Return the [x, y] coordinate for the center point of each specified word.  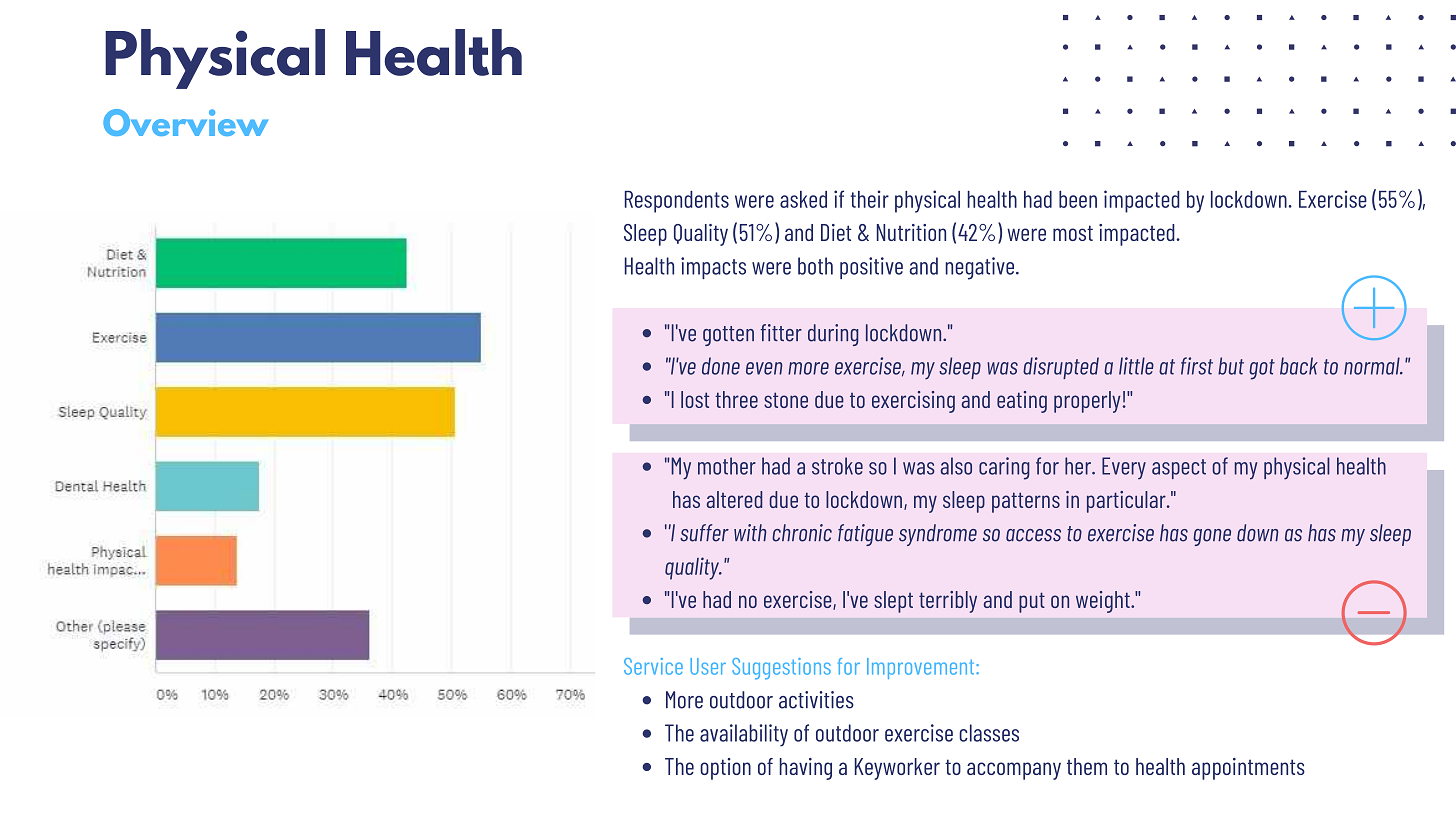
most [1073, 233]
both [815, 266]
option [725, 769]
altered [735, 499]
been [1078, 199]
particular [1127, 502]
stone [786, 400]
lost [695, 399]
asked [803, 199]
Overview [185, 122]
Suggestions [781, 669]
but [1231, 366]
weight [1104, 602]
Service [653, 666]
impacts [713, 268]
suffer [704, 533]
